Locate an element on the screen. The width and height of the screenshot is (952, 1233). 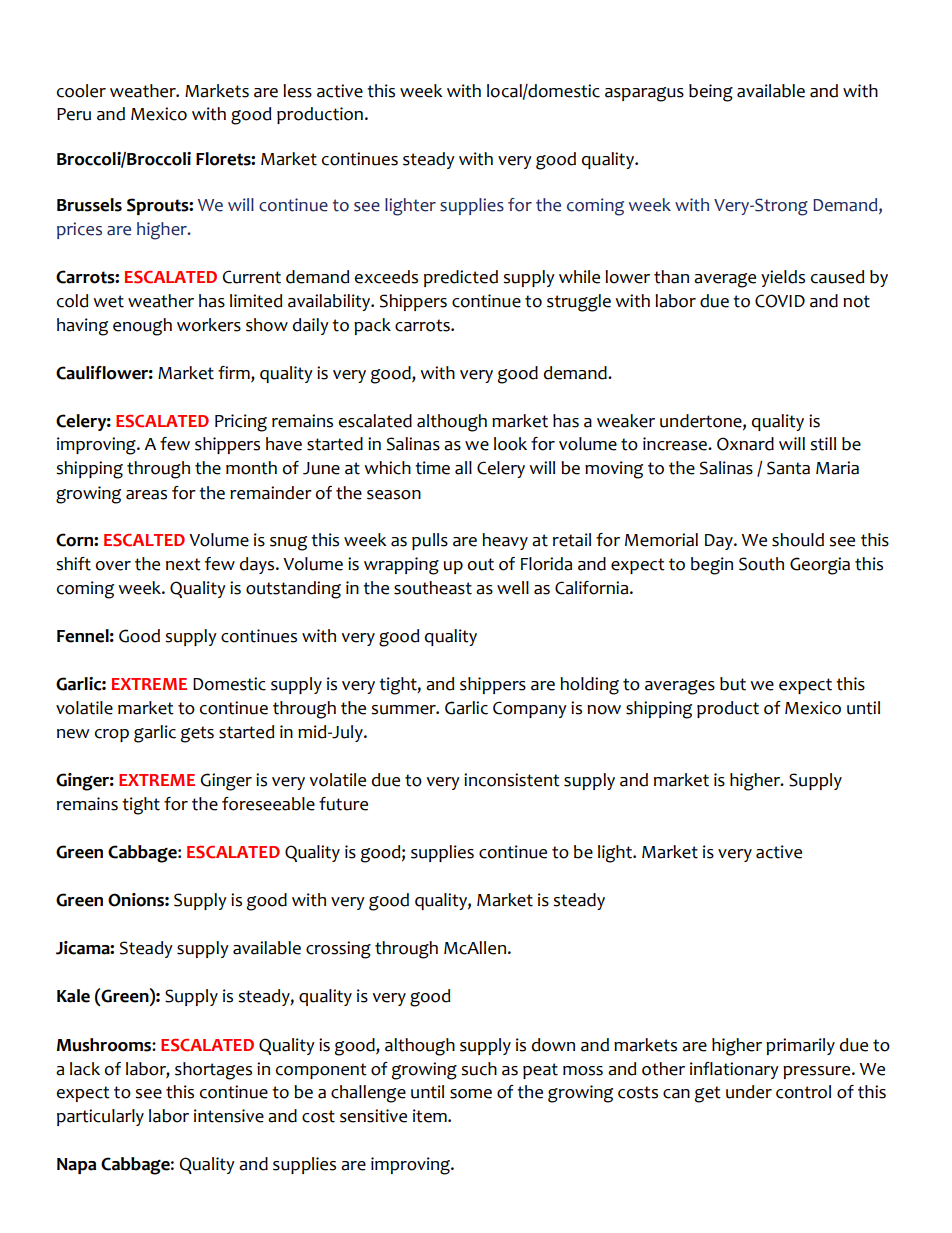
look is located at coordinates (510, 444).
